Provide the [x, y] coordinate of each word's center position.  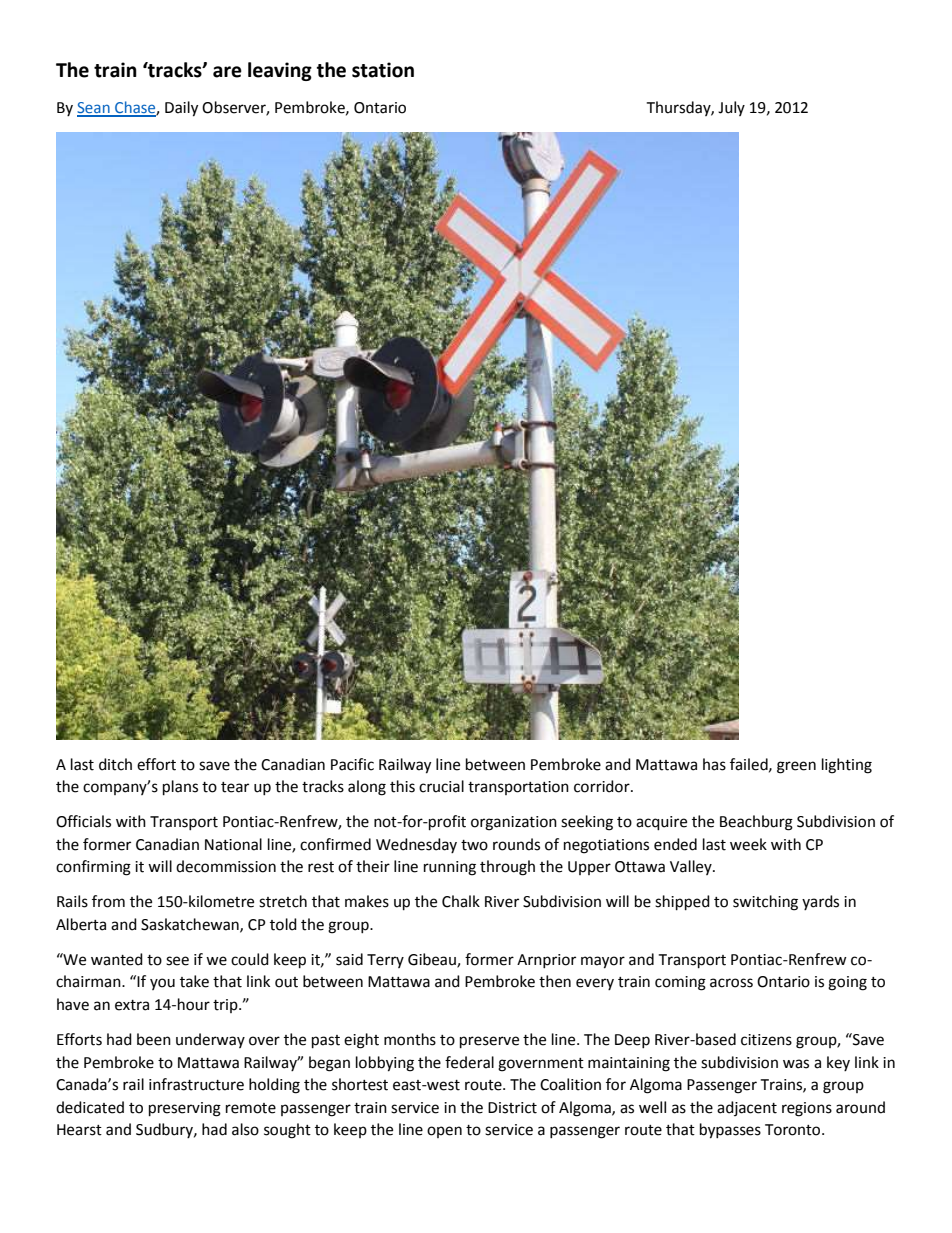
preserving [185, 1109]
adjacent [747, 1108]
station [383, 70]
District [512, 1108]
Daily [181, 109]
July [731, 108]
